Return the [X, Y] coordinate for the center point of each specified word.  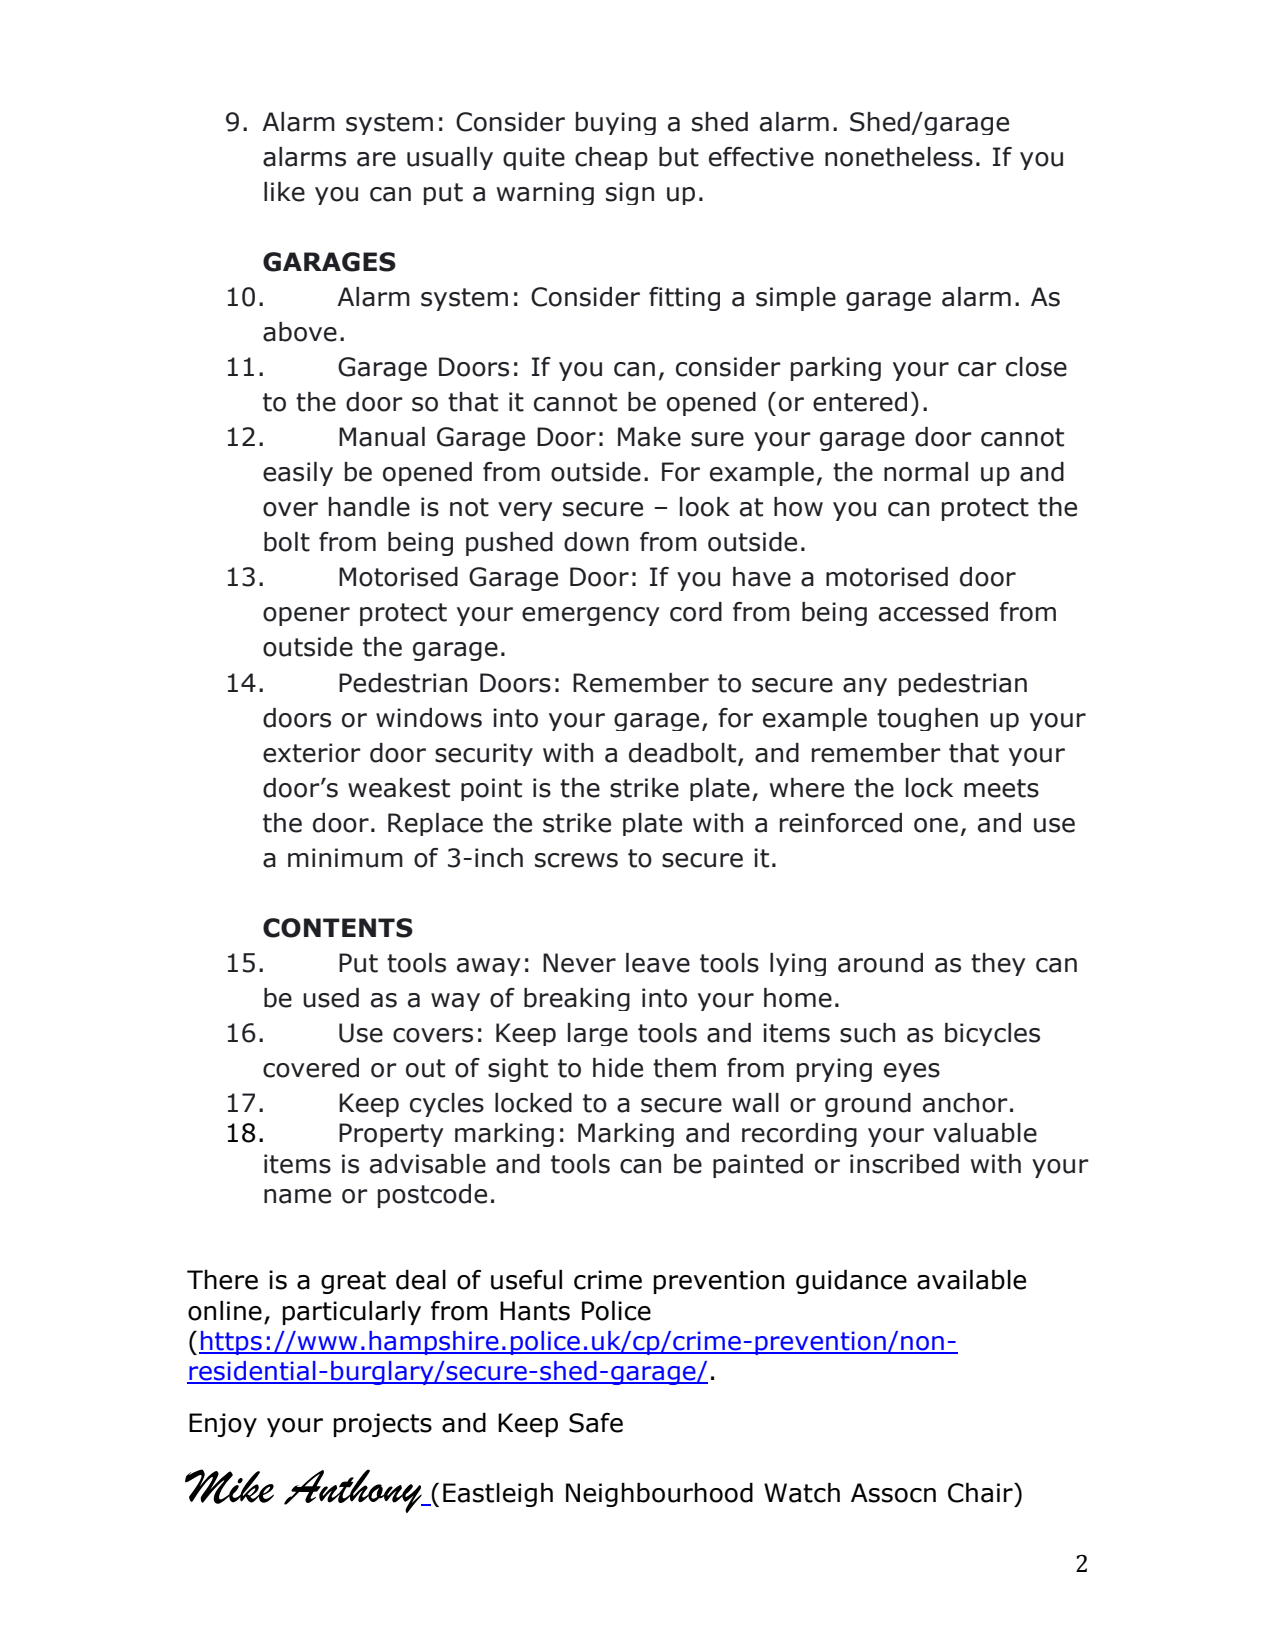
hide [618, 1068]
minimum [345, 858]
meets [1001, 788]
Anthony [354, 1491]
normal [926, 472]
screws [576, 860]
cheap [611, 158]
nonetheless [899, 157]
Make [649, 437]
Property [391, 1135]
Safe [596, 1423]
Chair [981, 1493]
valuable [985, 1133]
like [284, 192]
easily [298, 474]
